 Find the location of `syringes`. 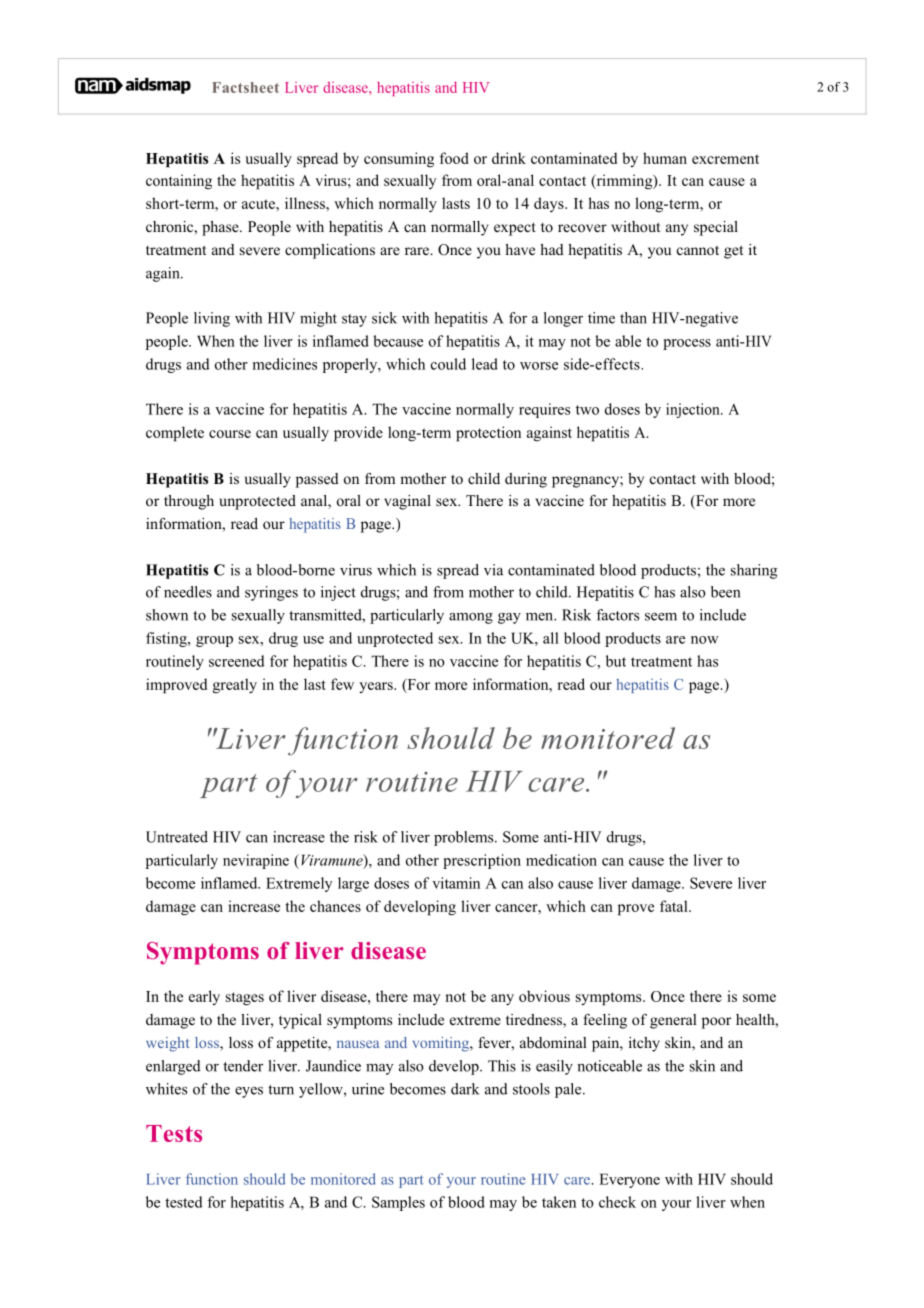

syringes is located at coordinates (271, 593).
